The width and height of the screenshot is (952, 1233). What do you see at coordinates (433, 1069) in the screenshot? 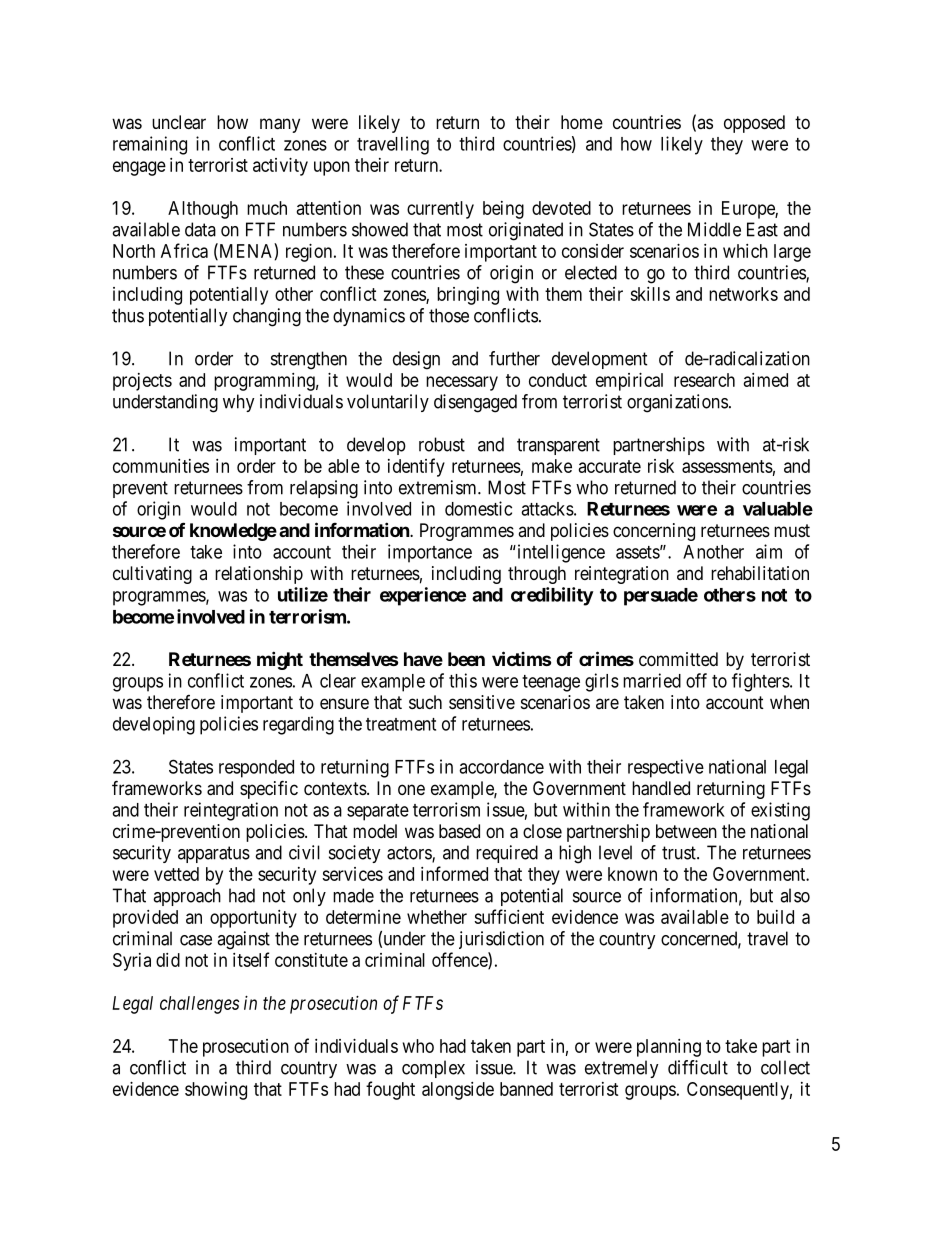
I see `complex` at bounding box center [433, 1069].
